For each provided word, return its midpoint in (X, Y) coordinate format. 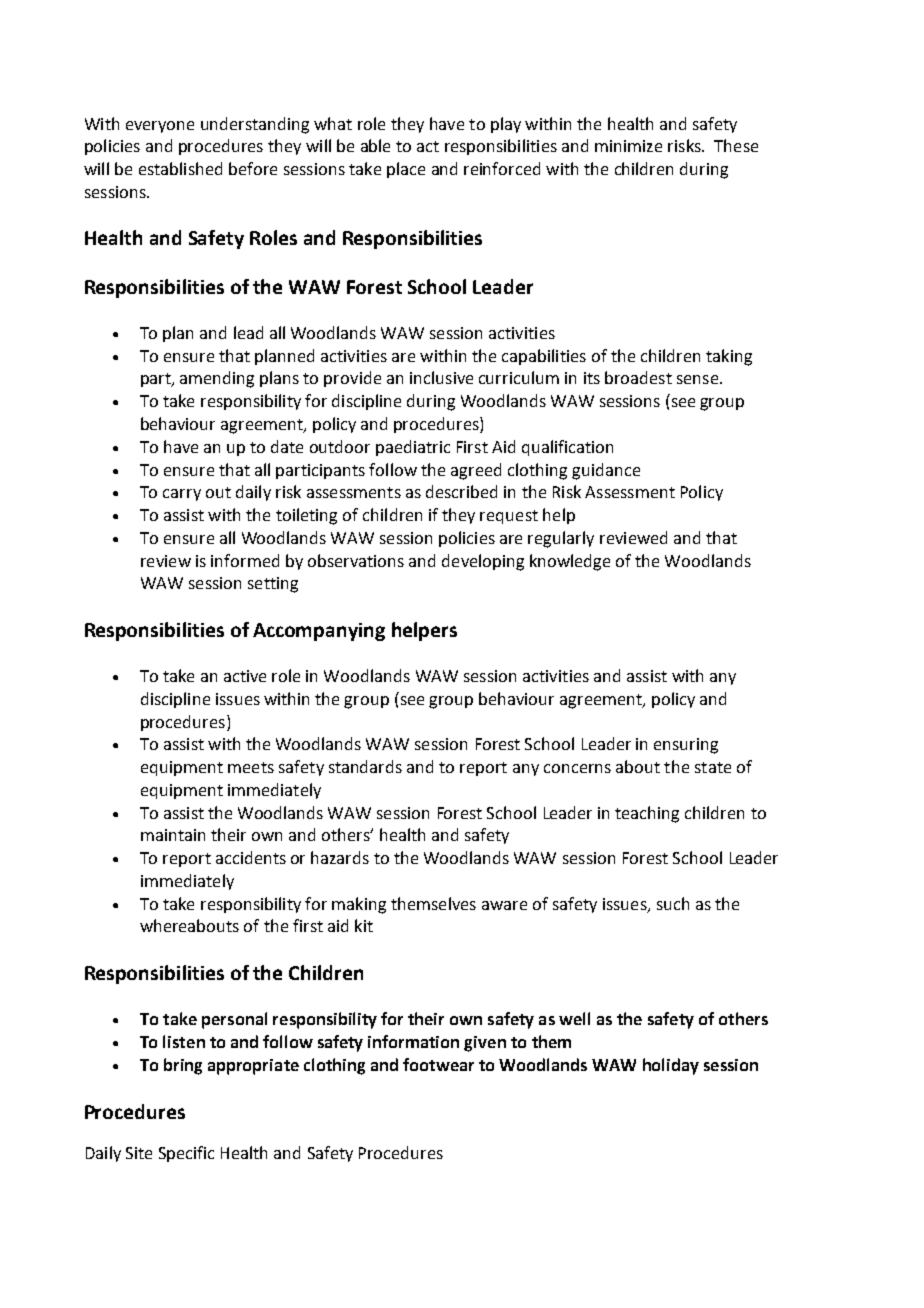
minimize (628, 146)
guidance (606, 471)
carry (182, 495)
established (180, 168)
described (461, 491)
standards (365, 766)
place (406, 170)
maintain (173, 835)
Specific (186, 1154)
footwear (438, 1064)
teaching (647, 814)
